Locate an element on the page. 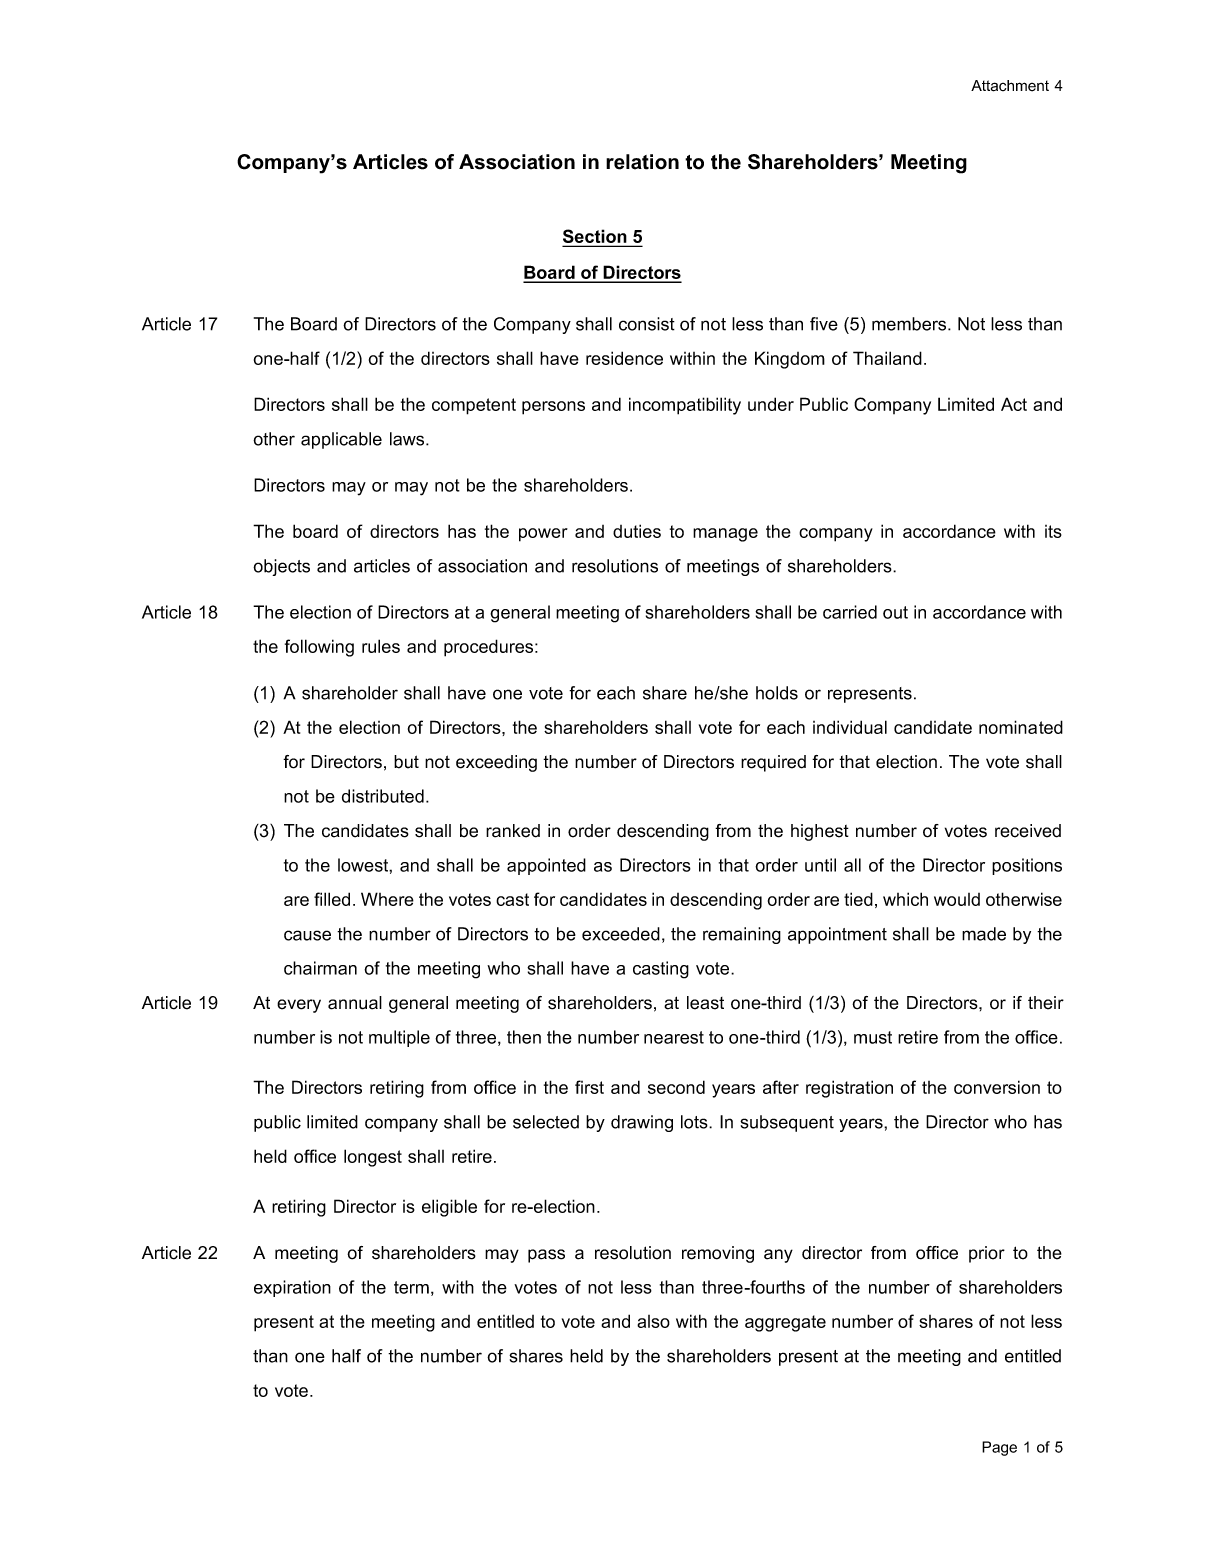  out is located at coordinates (895, 612).
